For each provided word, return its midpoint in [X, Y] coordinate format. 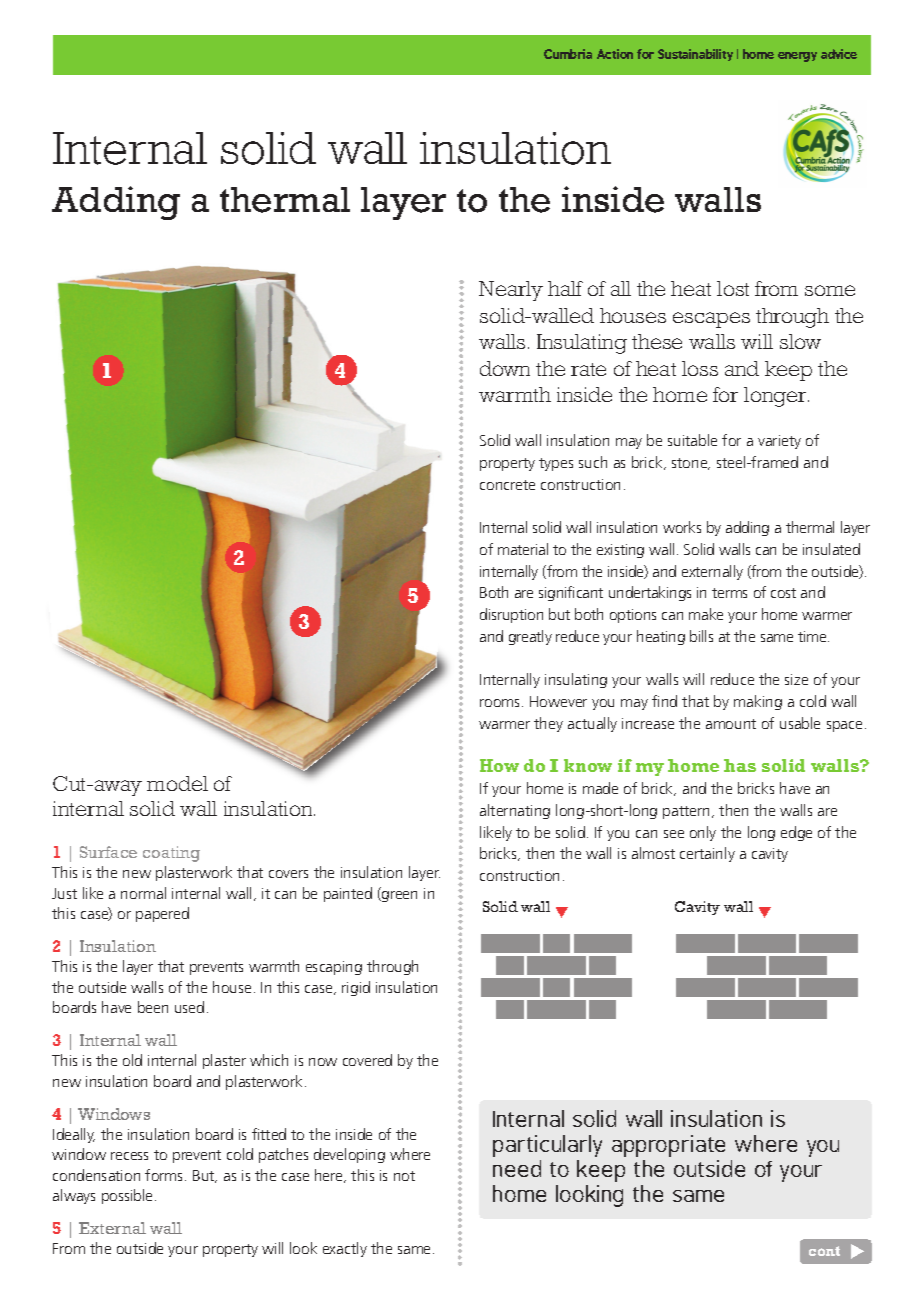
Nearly [511, 291]
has [740, 765]
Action [615, 54]
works [682, 527]
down [505, 368]
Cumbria [568, 54]
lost [733, 288]
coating [171, 854]
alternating [515, 811]
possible [129, 1196]
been [153, 1007]
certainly [707, 854]
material [523, 549]
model [177, 783]
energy [797, 57]
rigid [356, 988]
